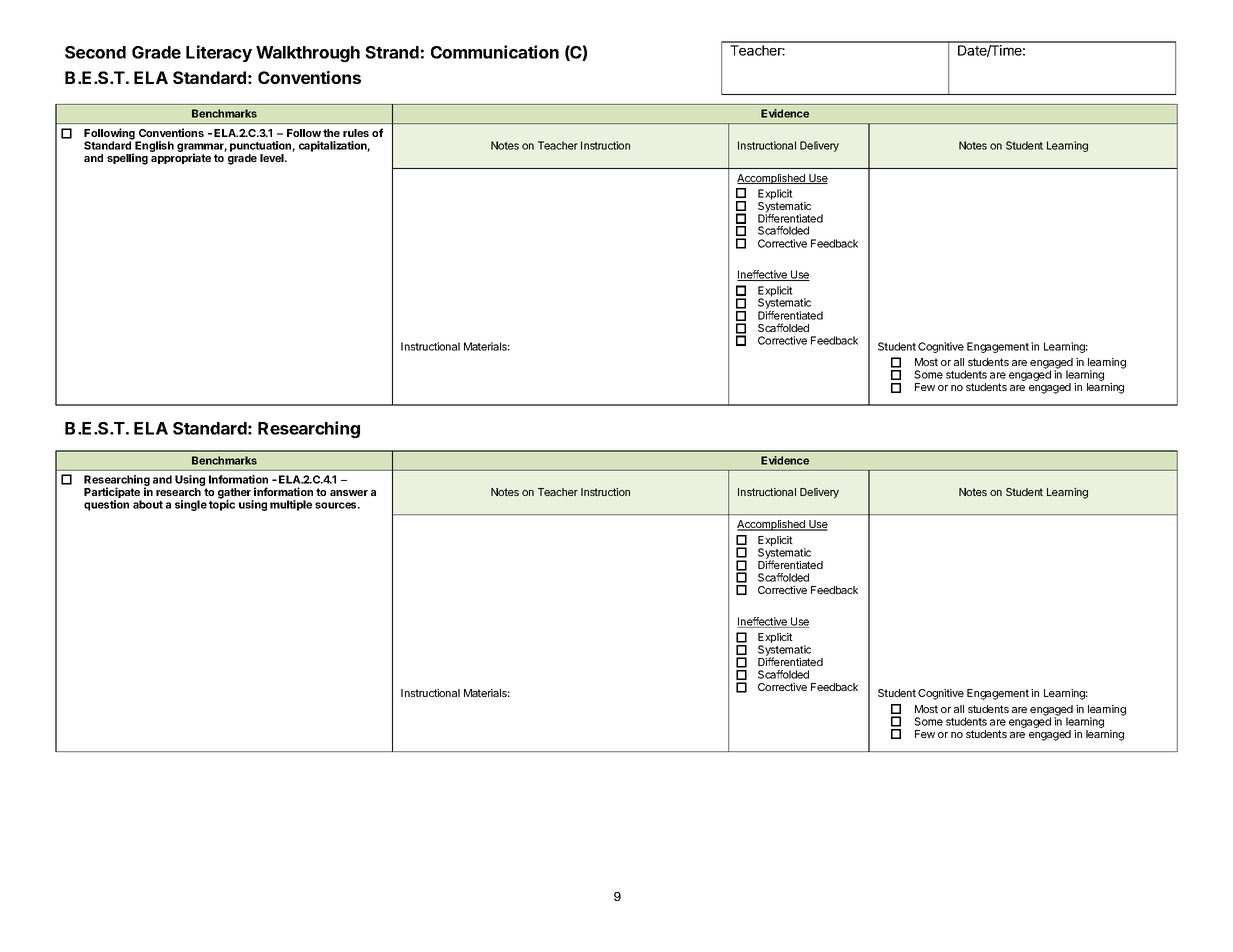 The height and width of the screenshot is (952, 1233). I want to click on appropriate, so click(181, 158).
